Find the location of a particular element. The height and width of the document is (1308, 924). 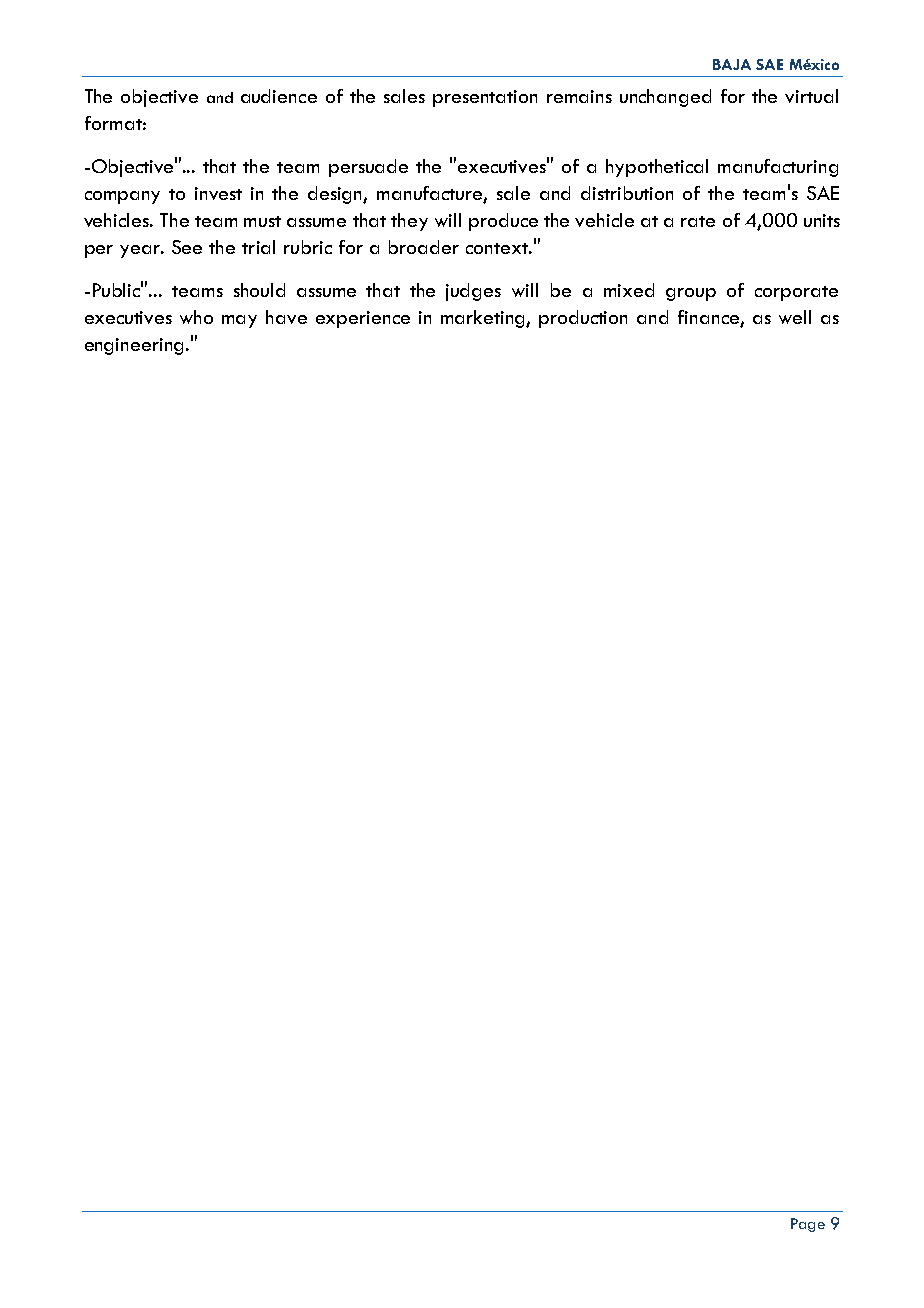

have is located at coordinates (286, 317).
